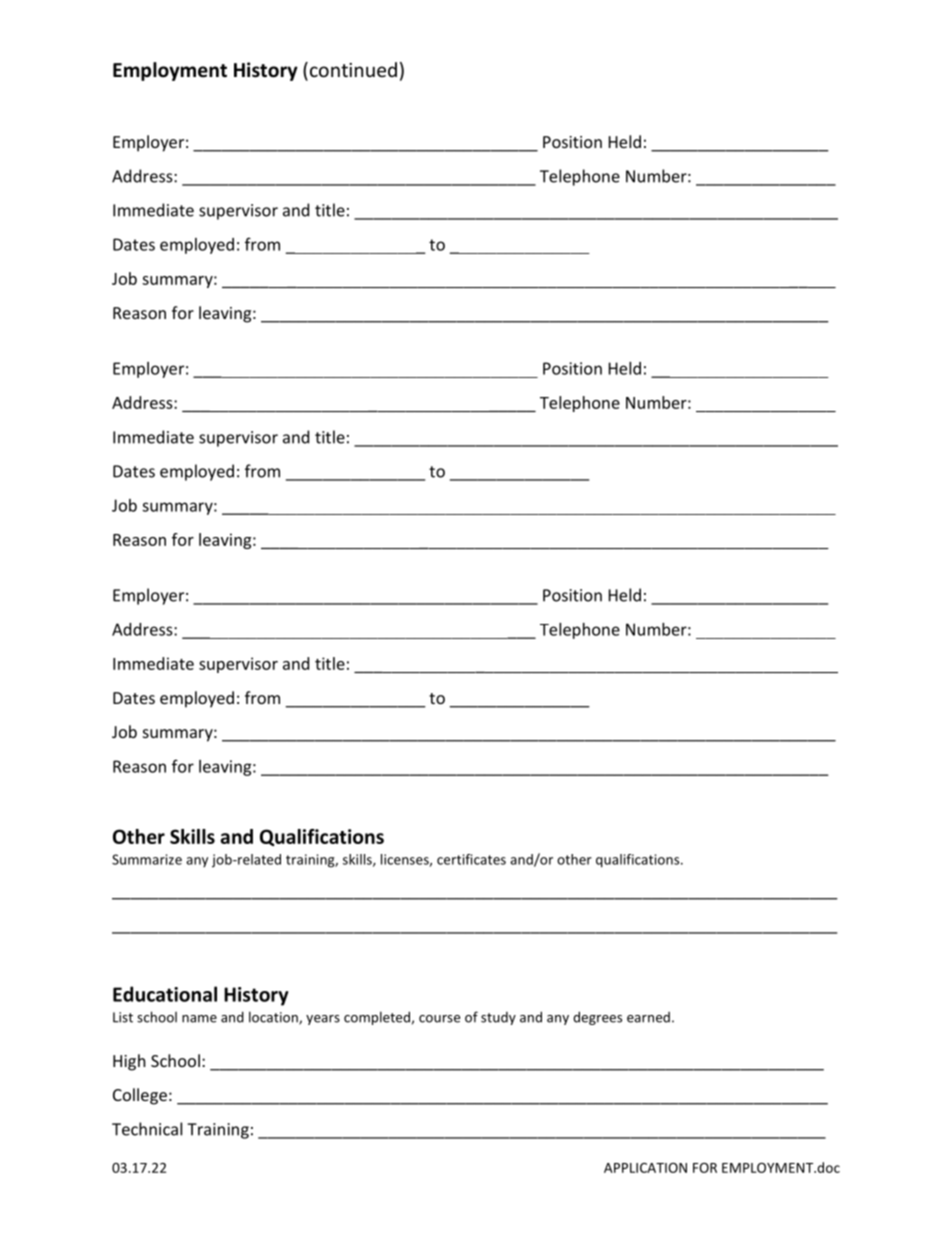 This image has height=1233, width=952. What do you see at coordinates (199, 1019) in the image?
I see `name` at bounding box center [199, 1019].
